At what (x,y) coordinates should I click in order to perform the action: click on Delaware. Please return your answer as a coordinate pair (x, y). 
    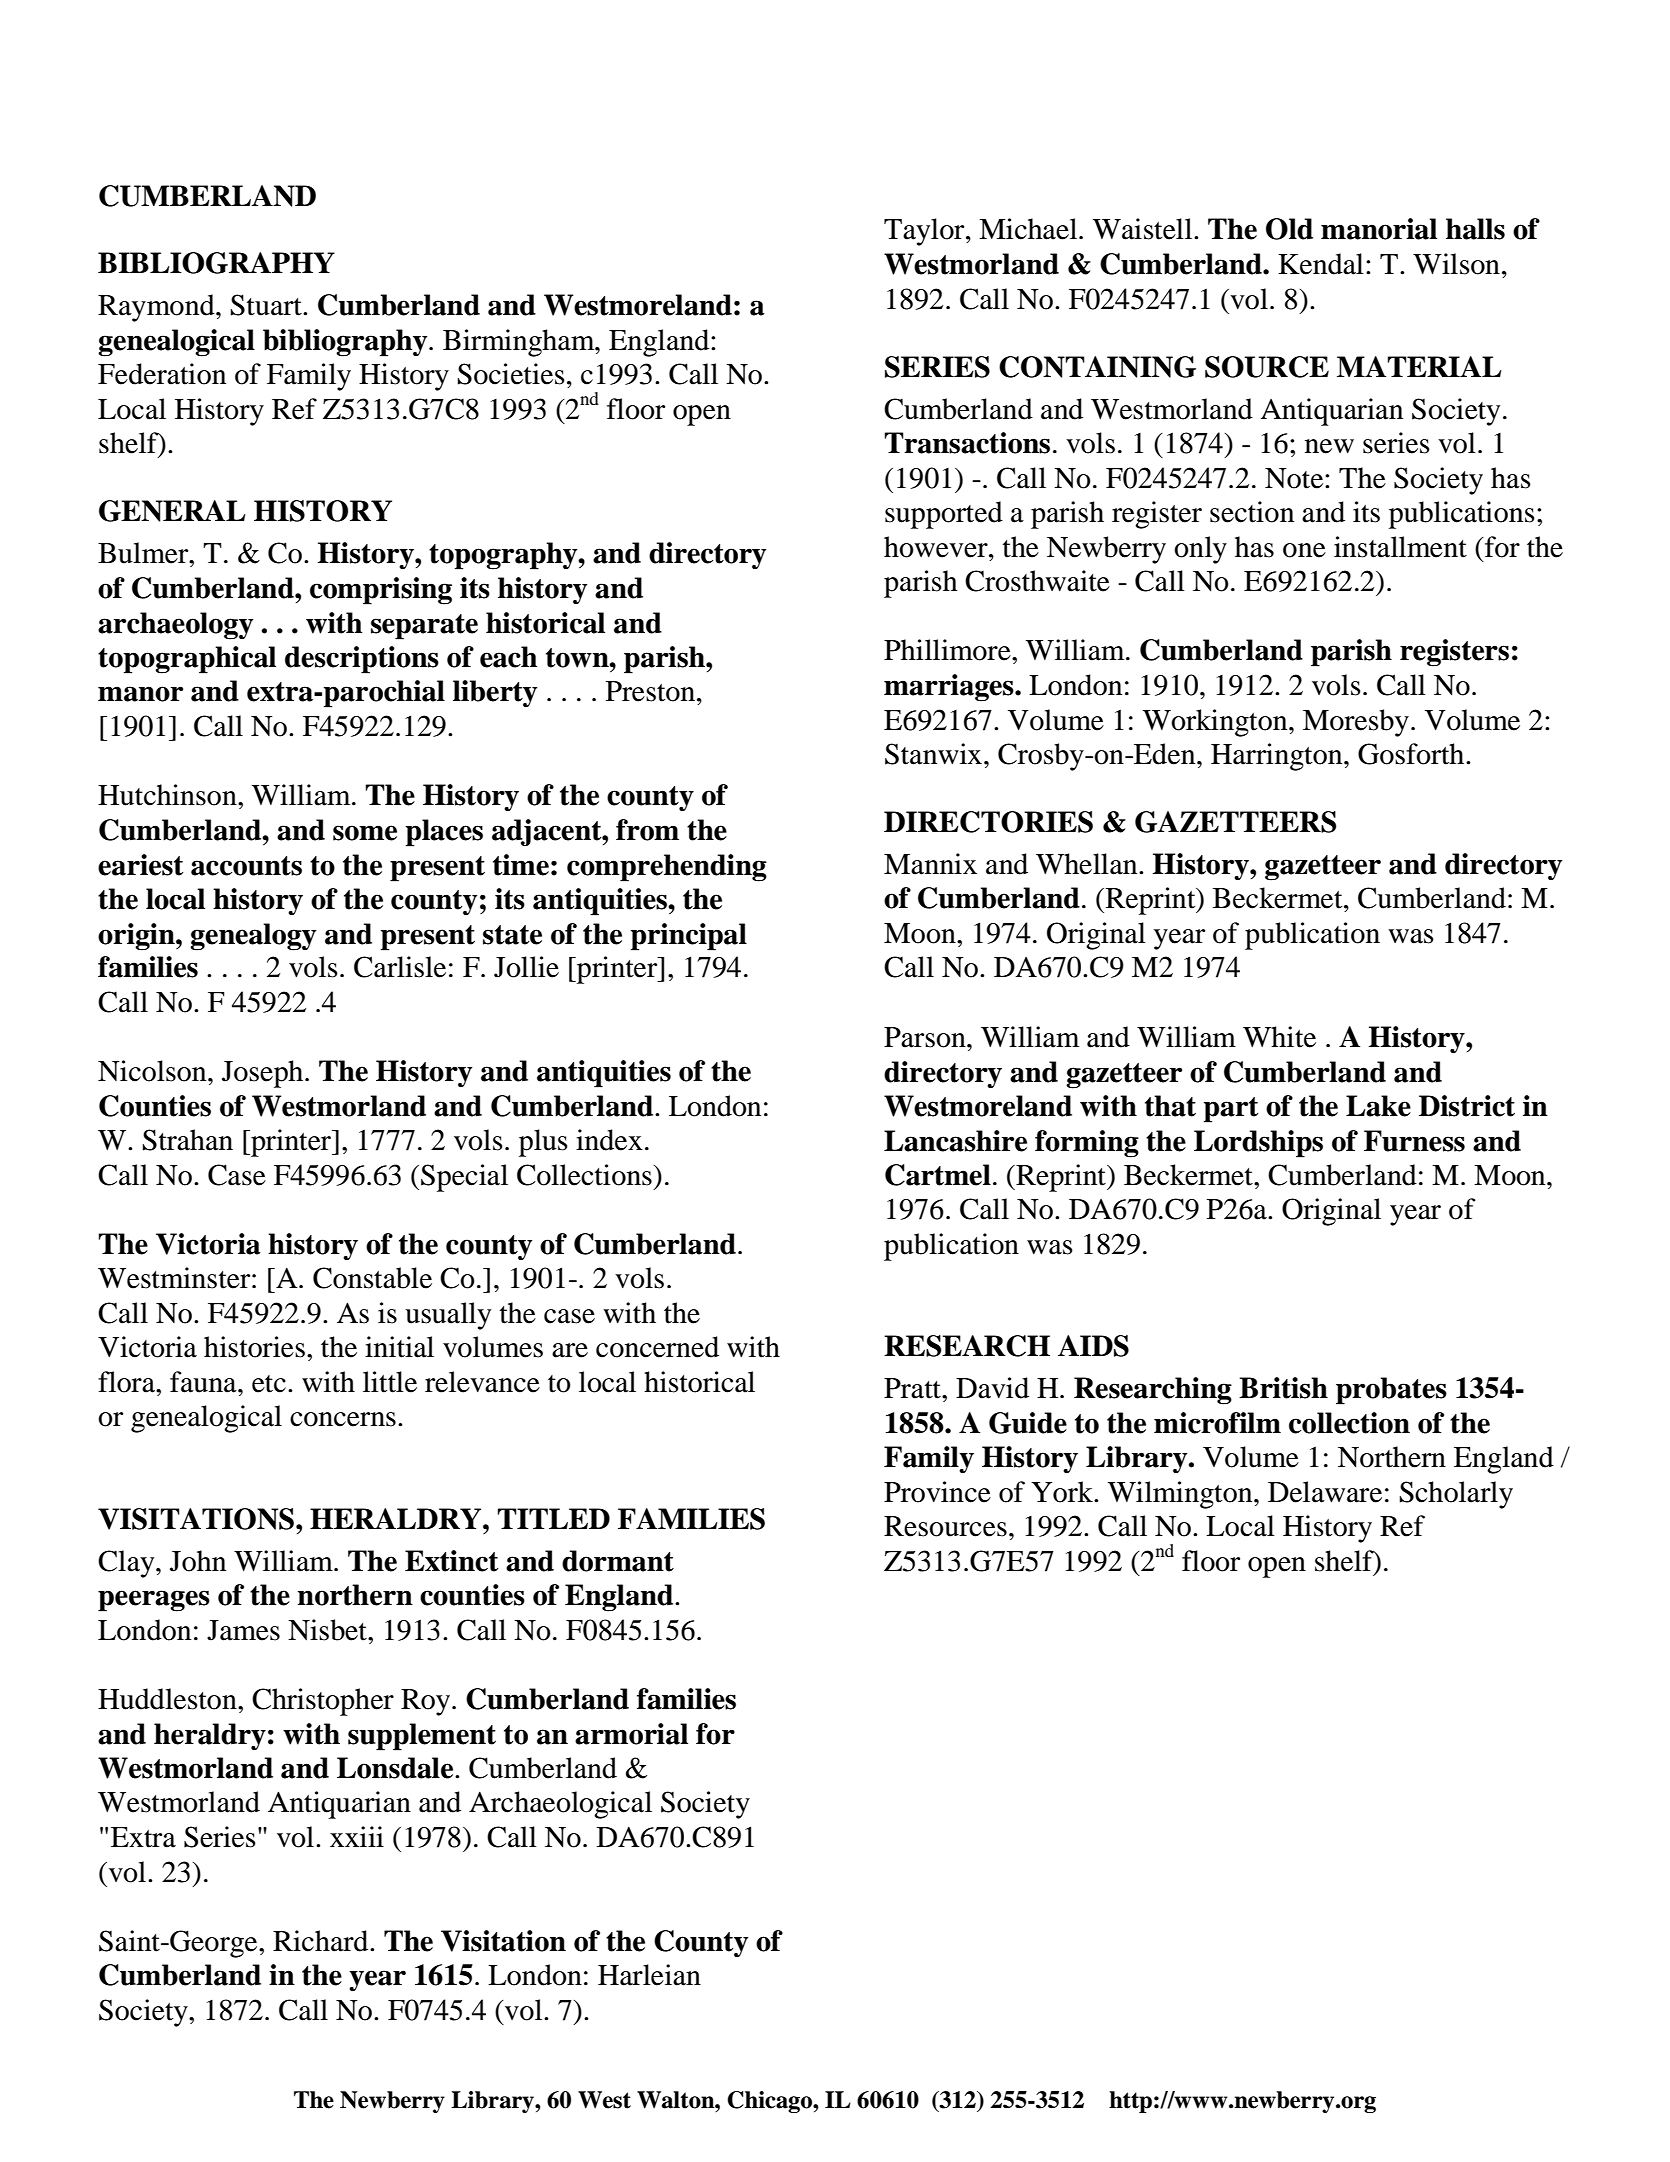
    Looking at the image, I should click on (1325, 1492).
